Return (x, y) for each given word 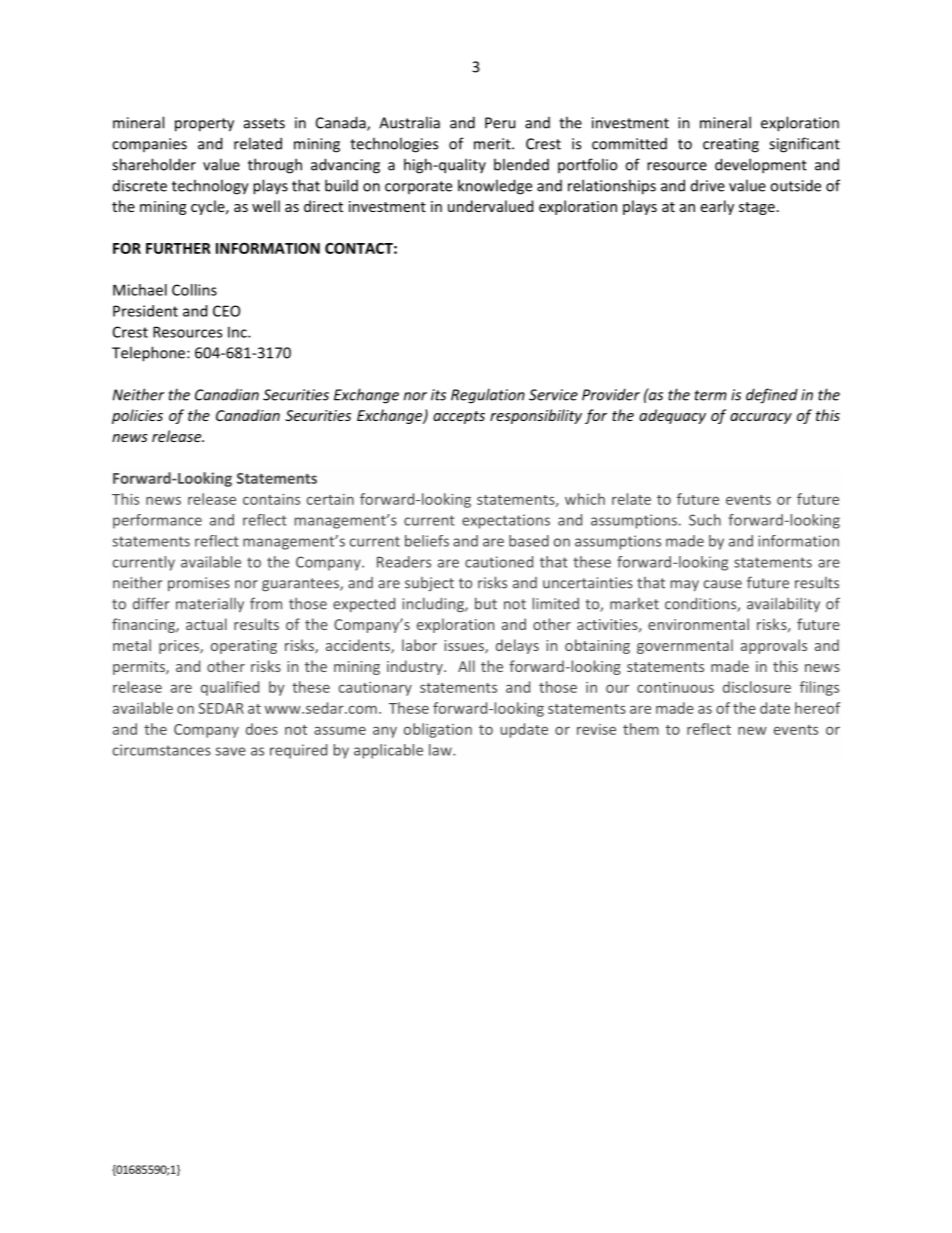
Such (705, 520)
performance (157, 521)
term (711, 395)
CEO (226, 311)
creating (731, 145)
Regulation (488, 396)
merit (493, 144)
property (204, 125)
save (230, 751)
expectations (506, 521)
